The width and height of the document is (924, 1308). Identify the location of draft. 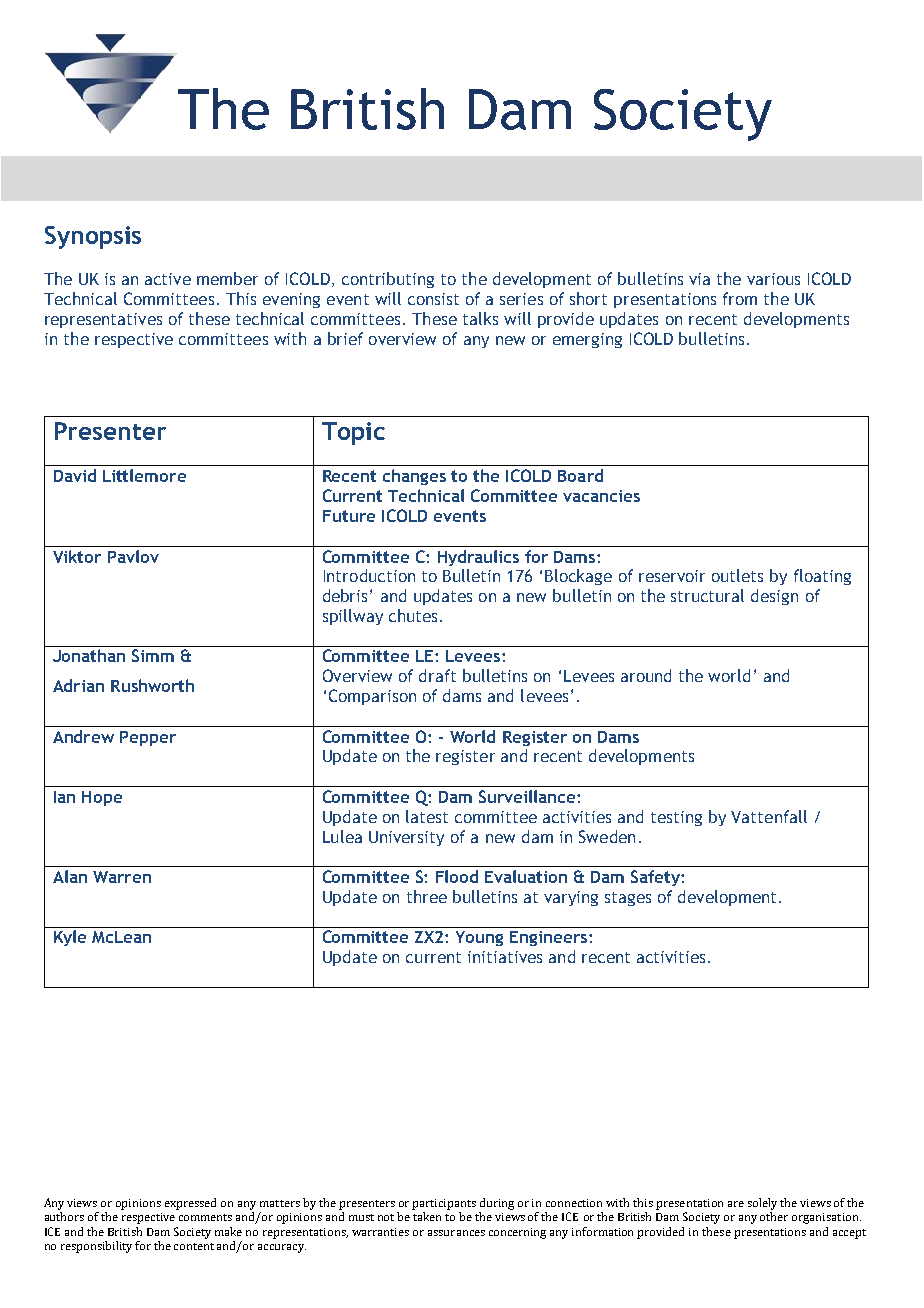
(437, 675).
